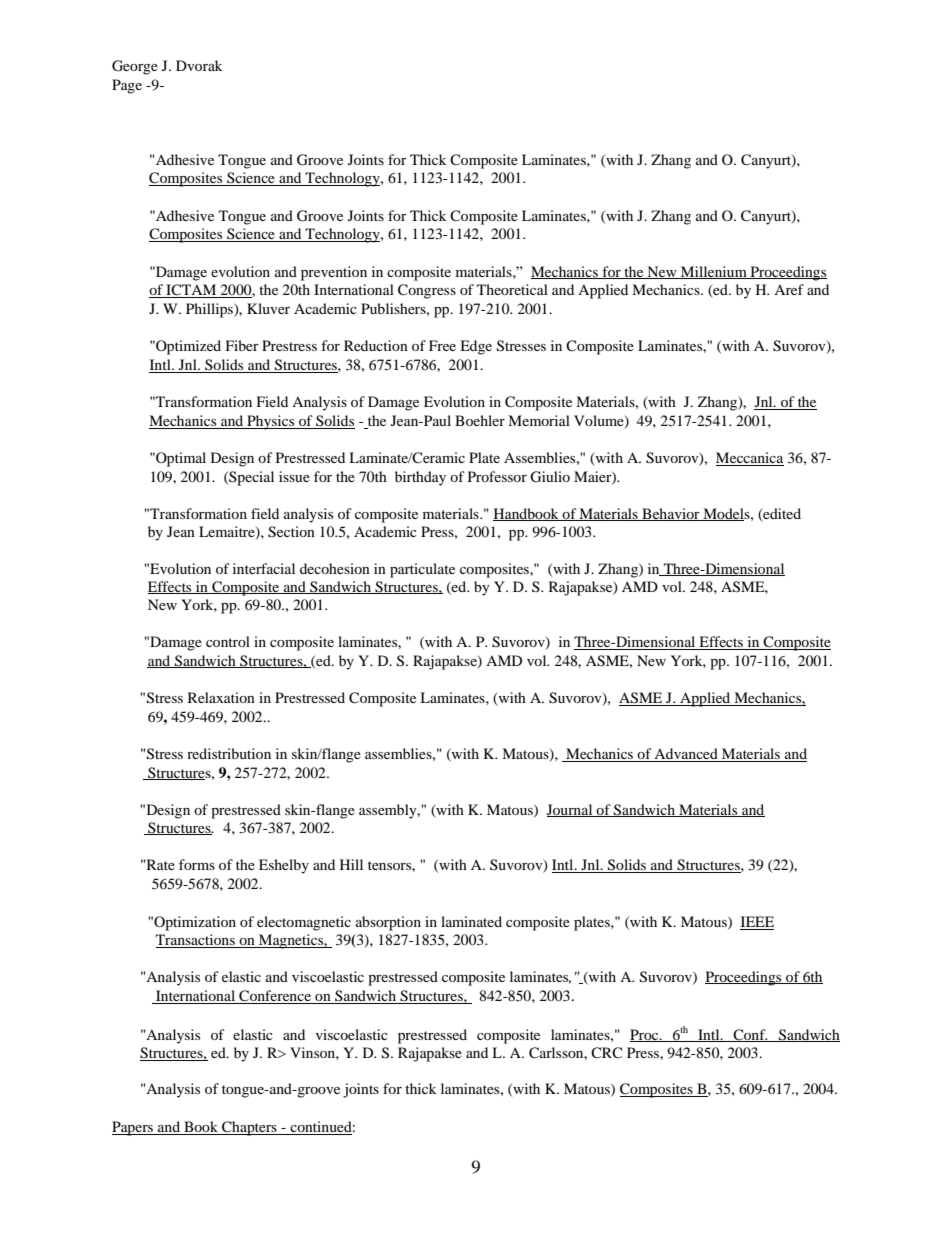  I want to click on birthday, so click(420, 478).
